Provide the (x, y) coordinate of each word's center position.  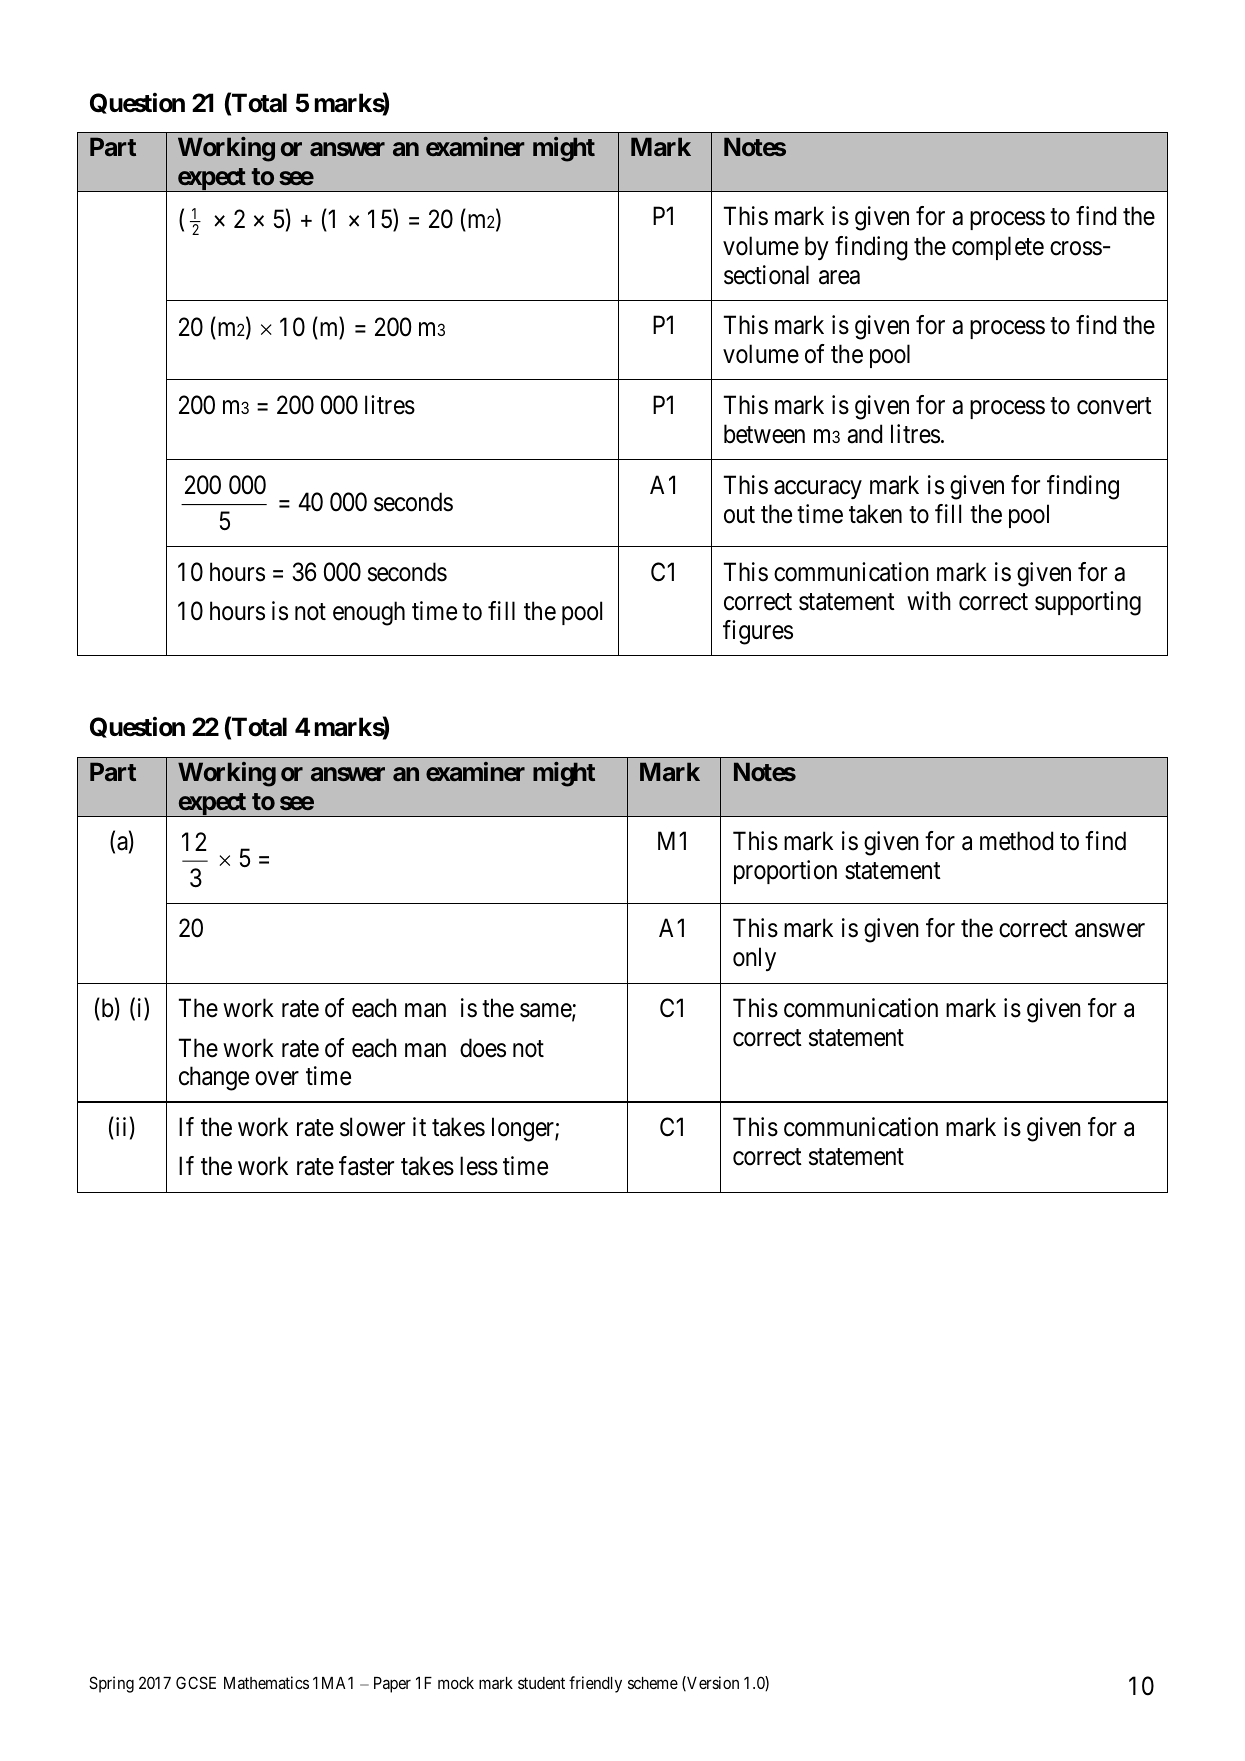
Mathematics (266, 1682)
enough (369, 613)
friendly (595, 1684)
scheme (653, 1683)
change (214, 1078)
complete (998, 248)
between (764, 434)
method (1016, 841)
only (754, 959)
